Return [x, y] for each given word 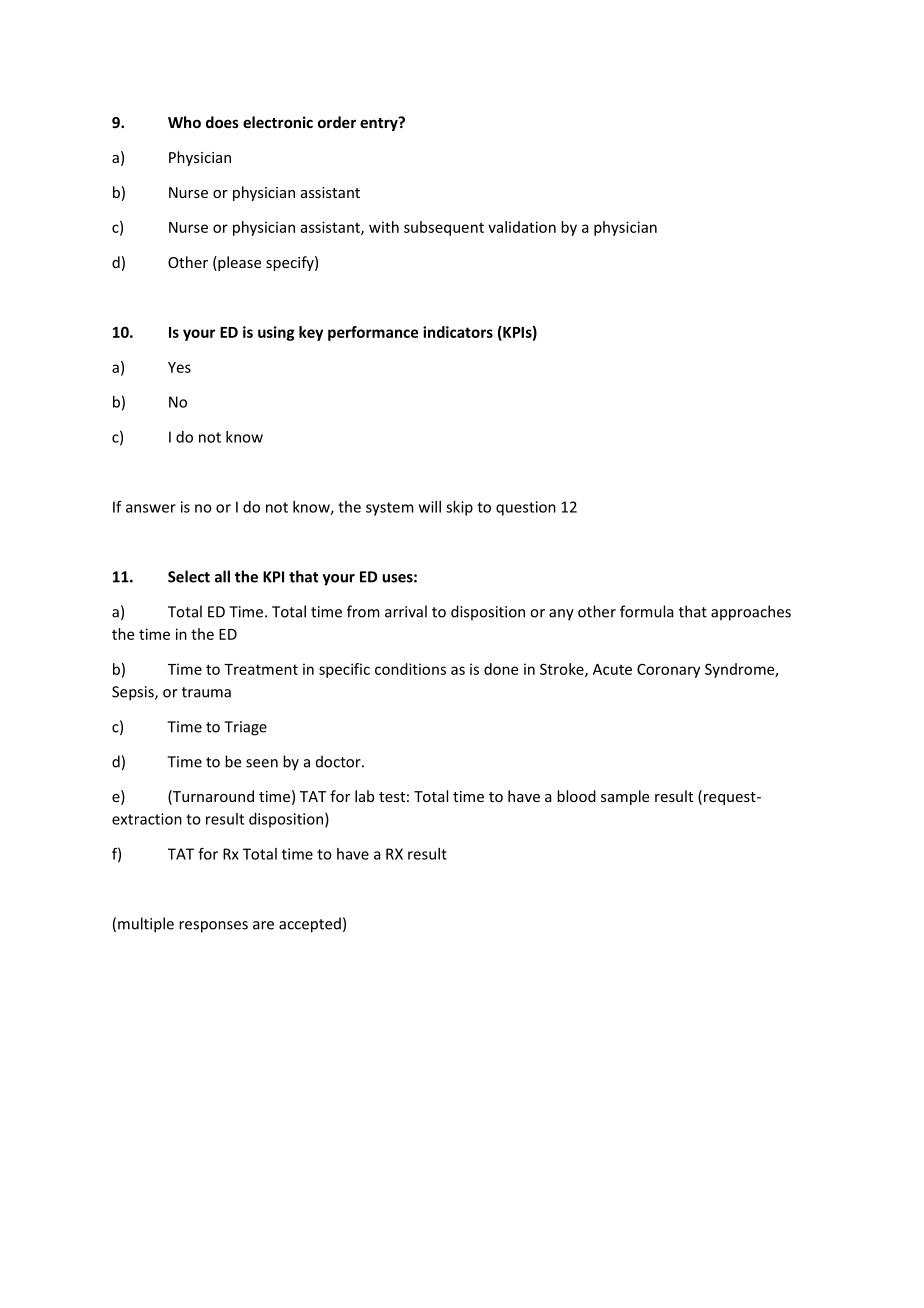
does [222, 122]
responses [213, 927]
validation [522, 227]
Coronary [668, 671]
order [337, 122]
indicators [458, 332]
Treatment [261, 669]
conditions [410, 669]
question [526, 508]
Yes [179, 367]
